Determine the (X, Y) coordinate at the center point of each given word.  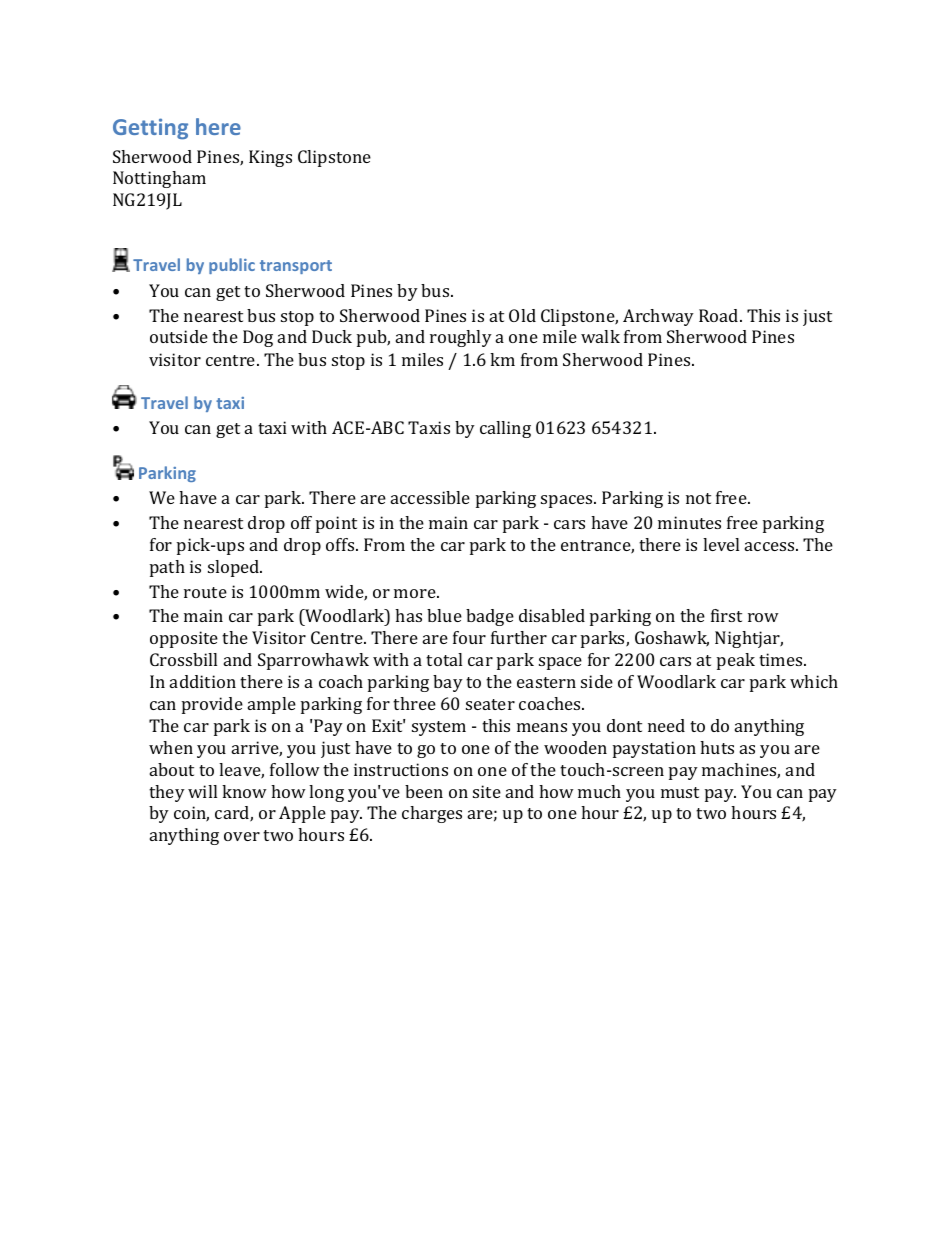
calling (505, 429)
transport (296, 267)
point (336, 524)
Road (720, 315)
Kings (270, 158)
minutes (689, 522)
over (242, 836)
